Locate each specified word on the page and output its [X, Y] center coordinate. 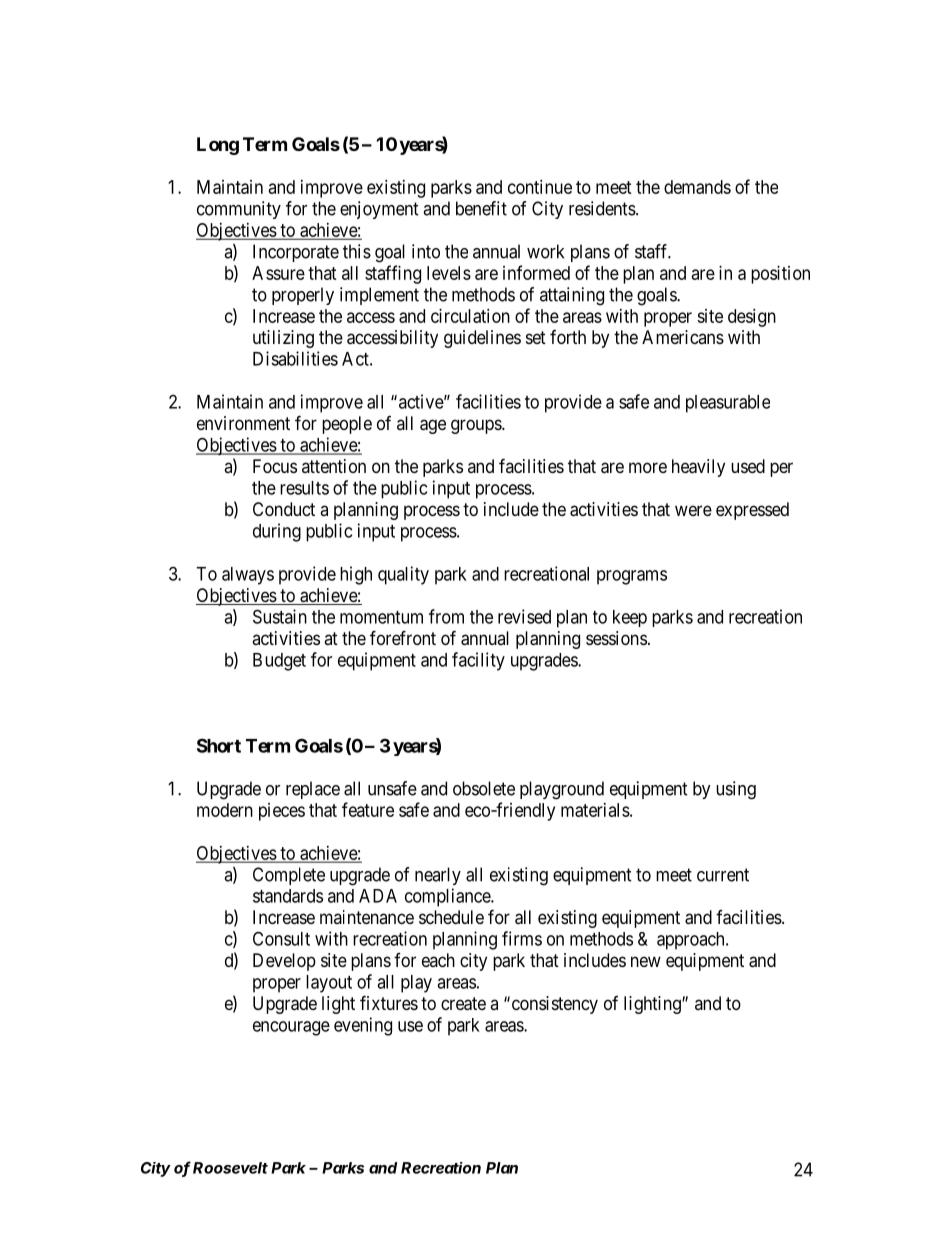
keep [630, 618]
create [463, 1004]
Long [218, 146]
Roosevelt [230, 1168]
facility [478, 661]
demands [697, 187]
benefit [481, 208]
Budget [279, 662]
